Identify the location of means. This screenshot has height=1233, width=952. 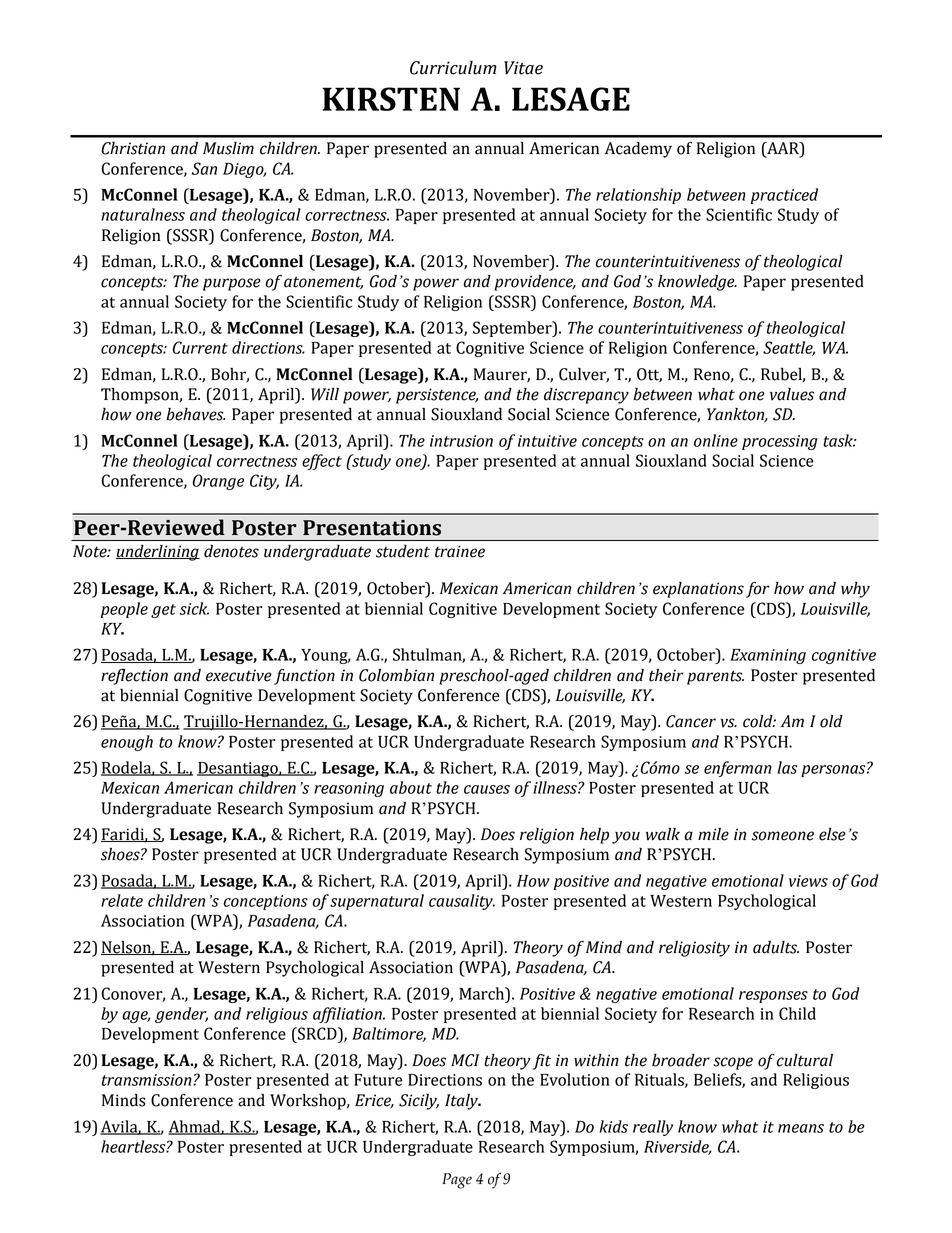
(801, 1128).
